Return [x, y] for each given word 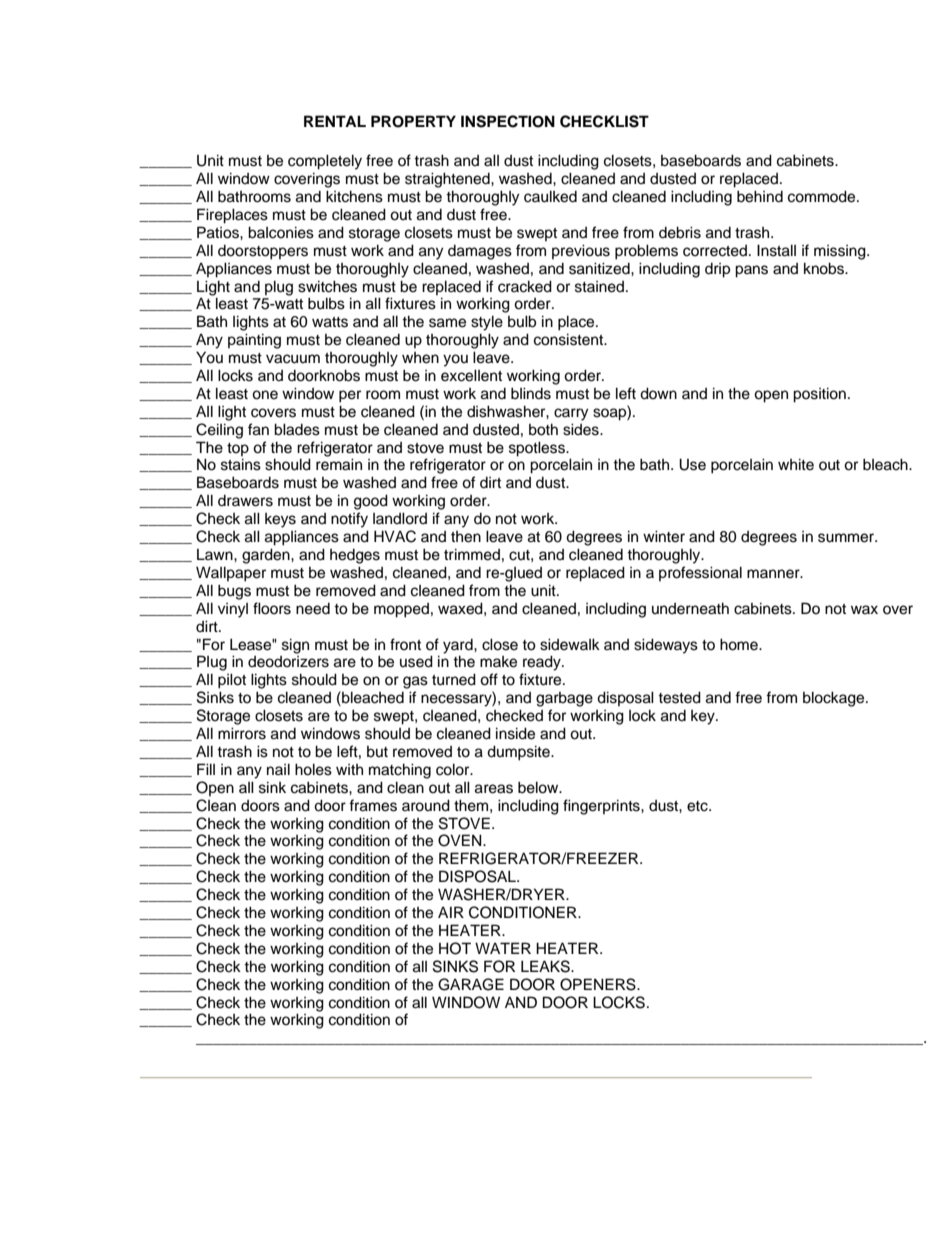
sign [295, 646]
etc [698, 806]
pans [751, 271]
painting [254, 341]
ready [543, 663]
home [740, 644]
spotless [538, 449]
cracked [525, 286]
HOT [455, 948]
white [796, 464]
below [539, 787]
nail [278, 769]
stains [241, 464]
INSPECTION [508, 121]
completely [325, 162]
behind [760, 196]
